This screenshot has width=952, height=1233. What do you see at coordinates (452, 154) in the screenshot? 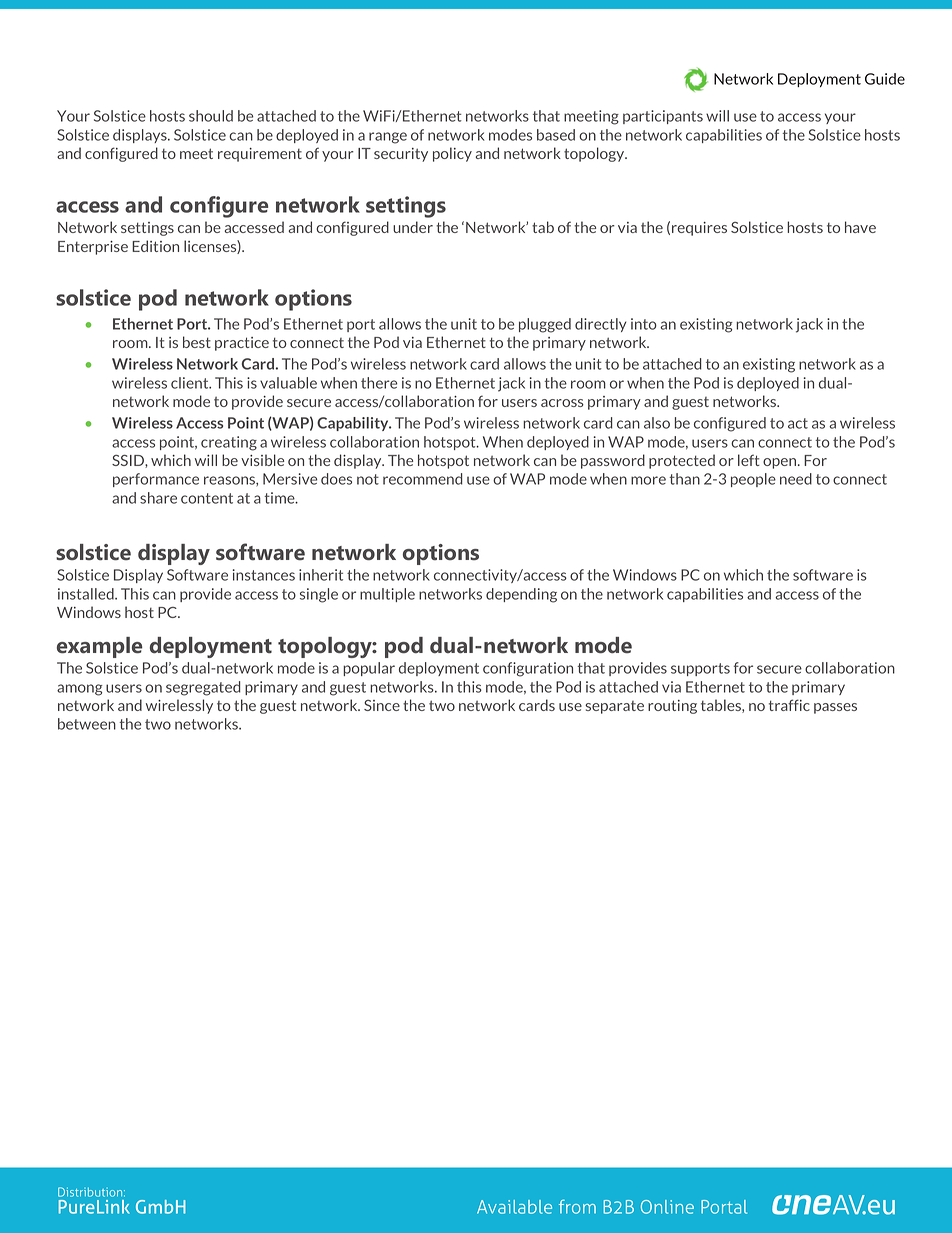
I see `policy` at bounding box center [452, 154].
